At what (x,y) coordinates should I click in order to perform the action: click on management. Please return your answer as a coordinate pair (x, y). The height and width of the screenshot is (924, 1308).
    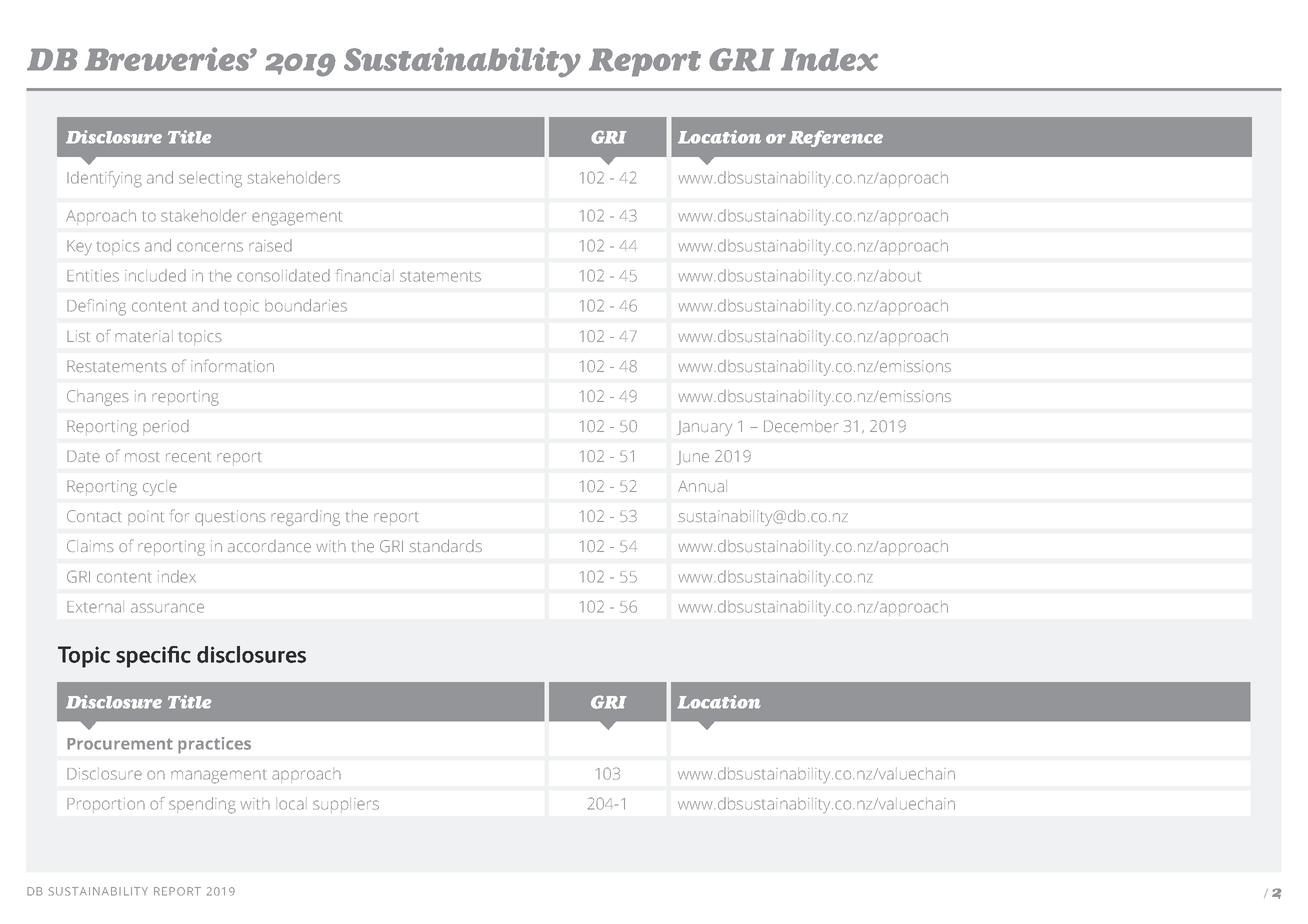
    Looking at the image, I should click on (218, 777).
